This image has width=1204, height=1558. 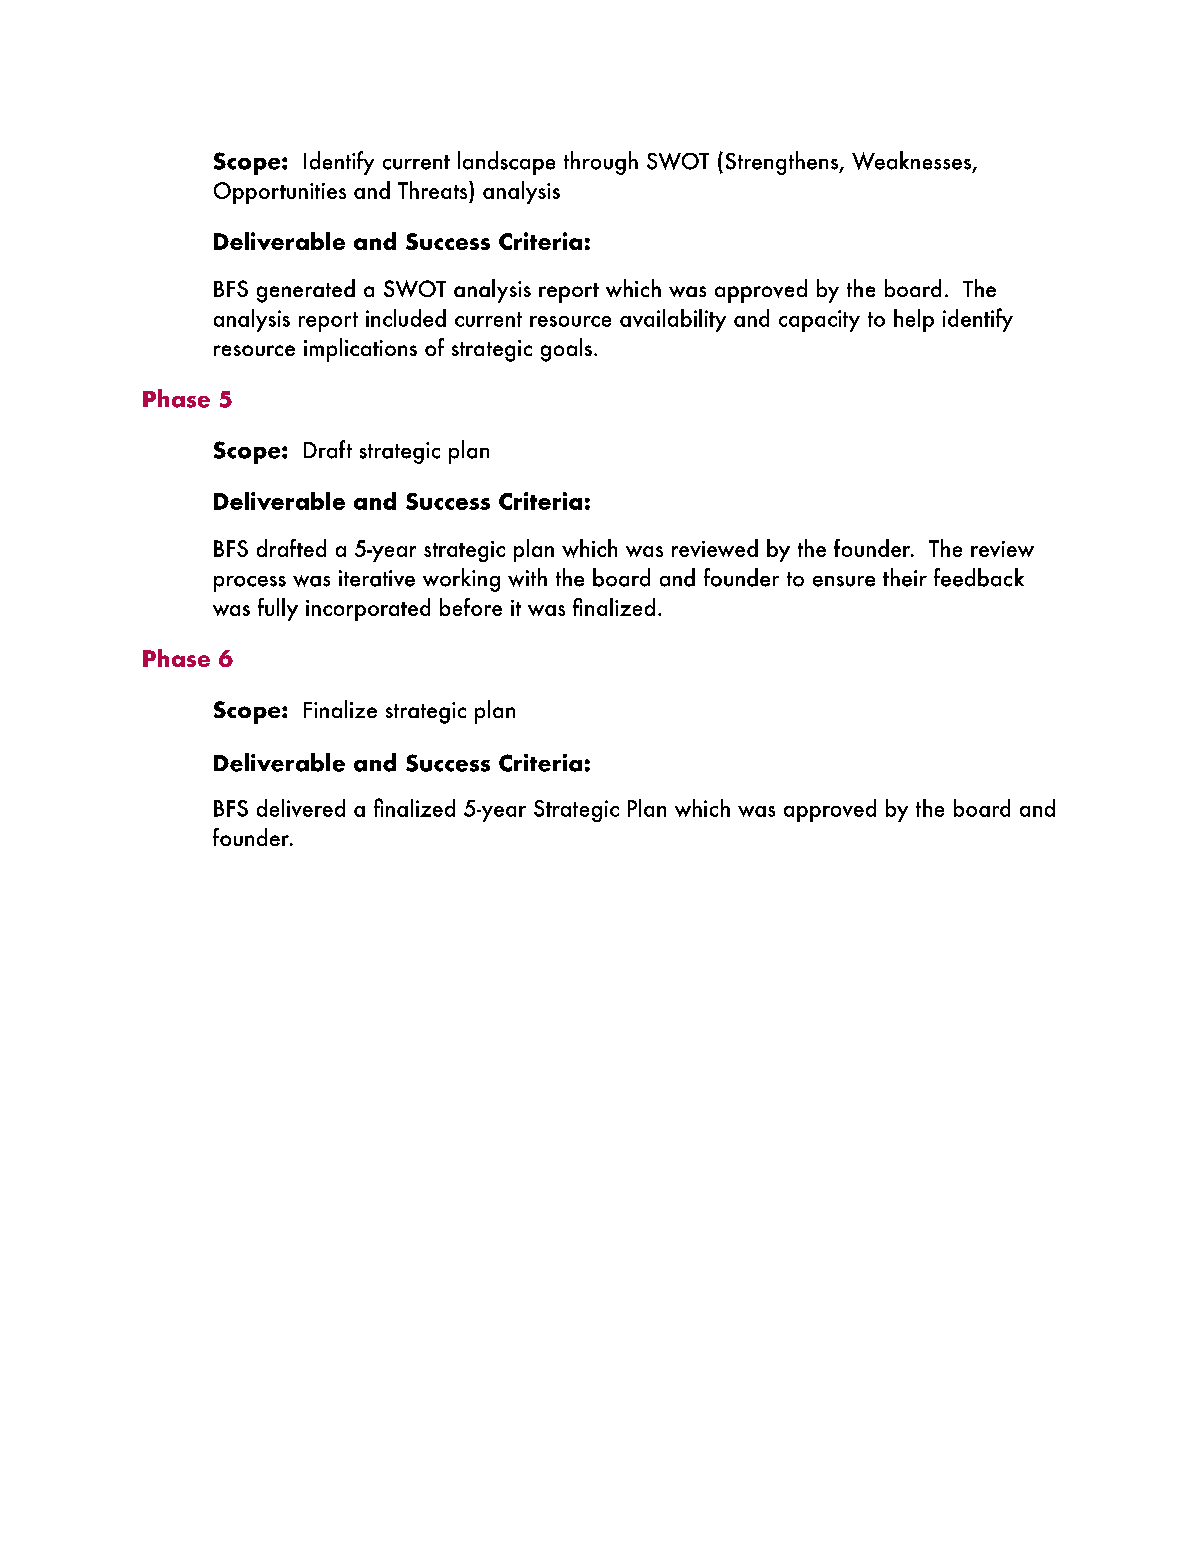 I want to click on with, so click(x=527, y=577).
